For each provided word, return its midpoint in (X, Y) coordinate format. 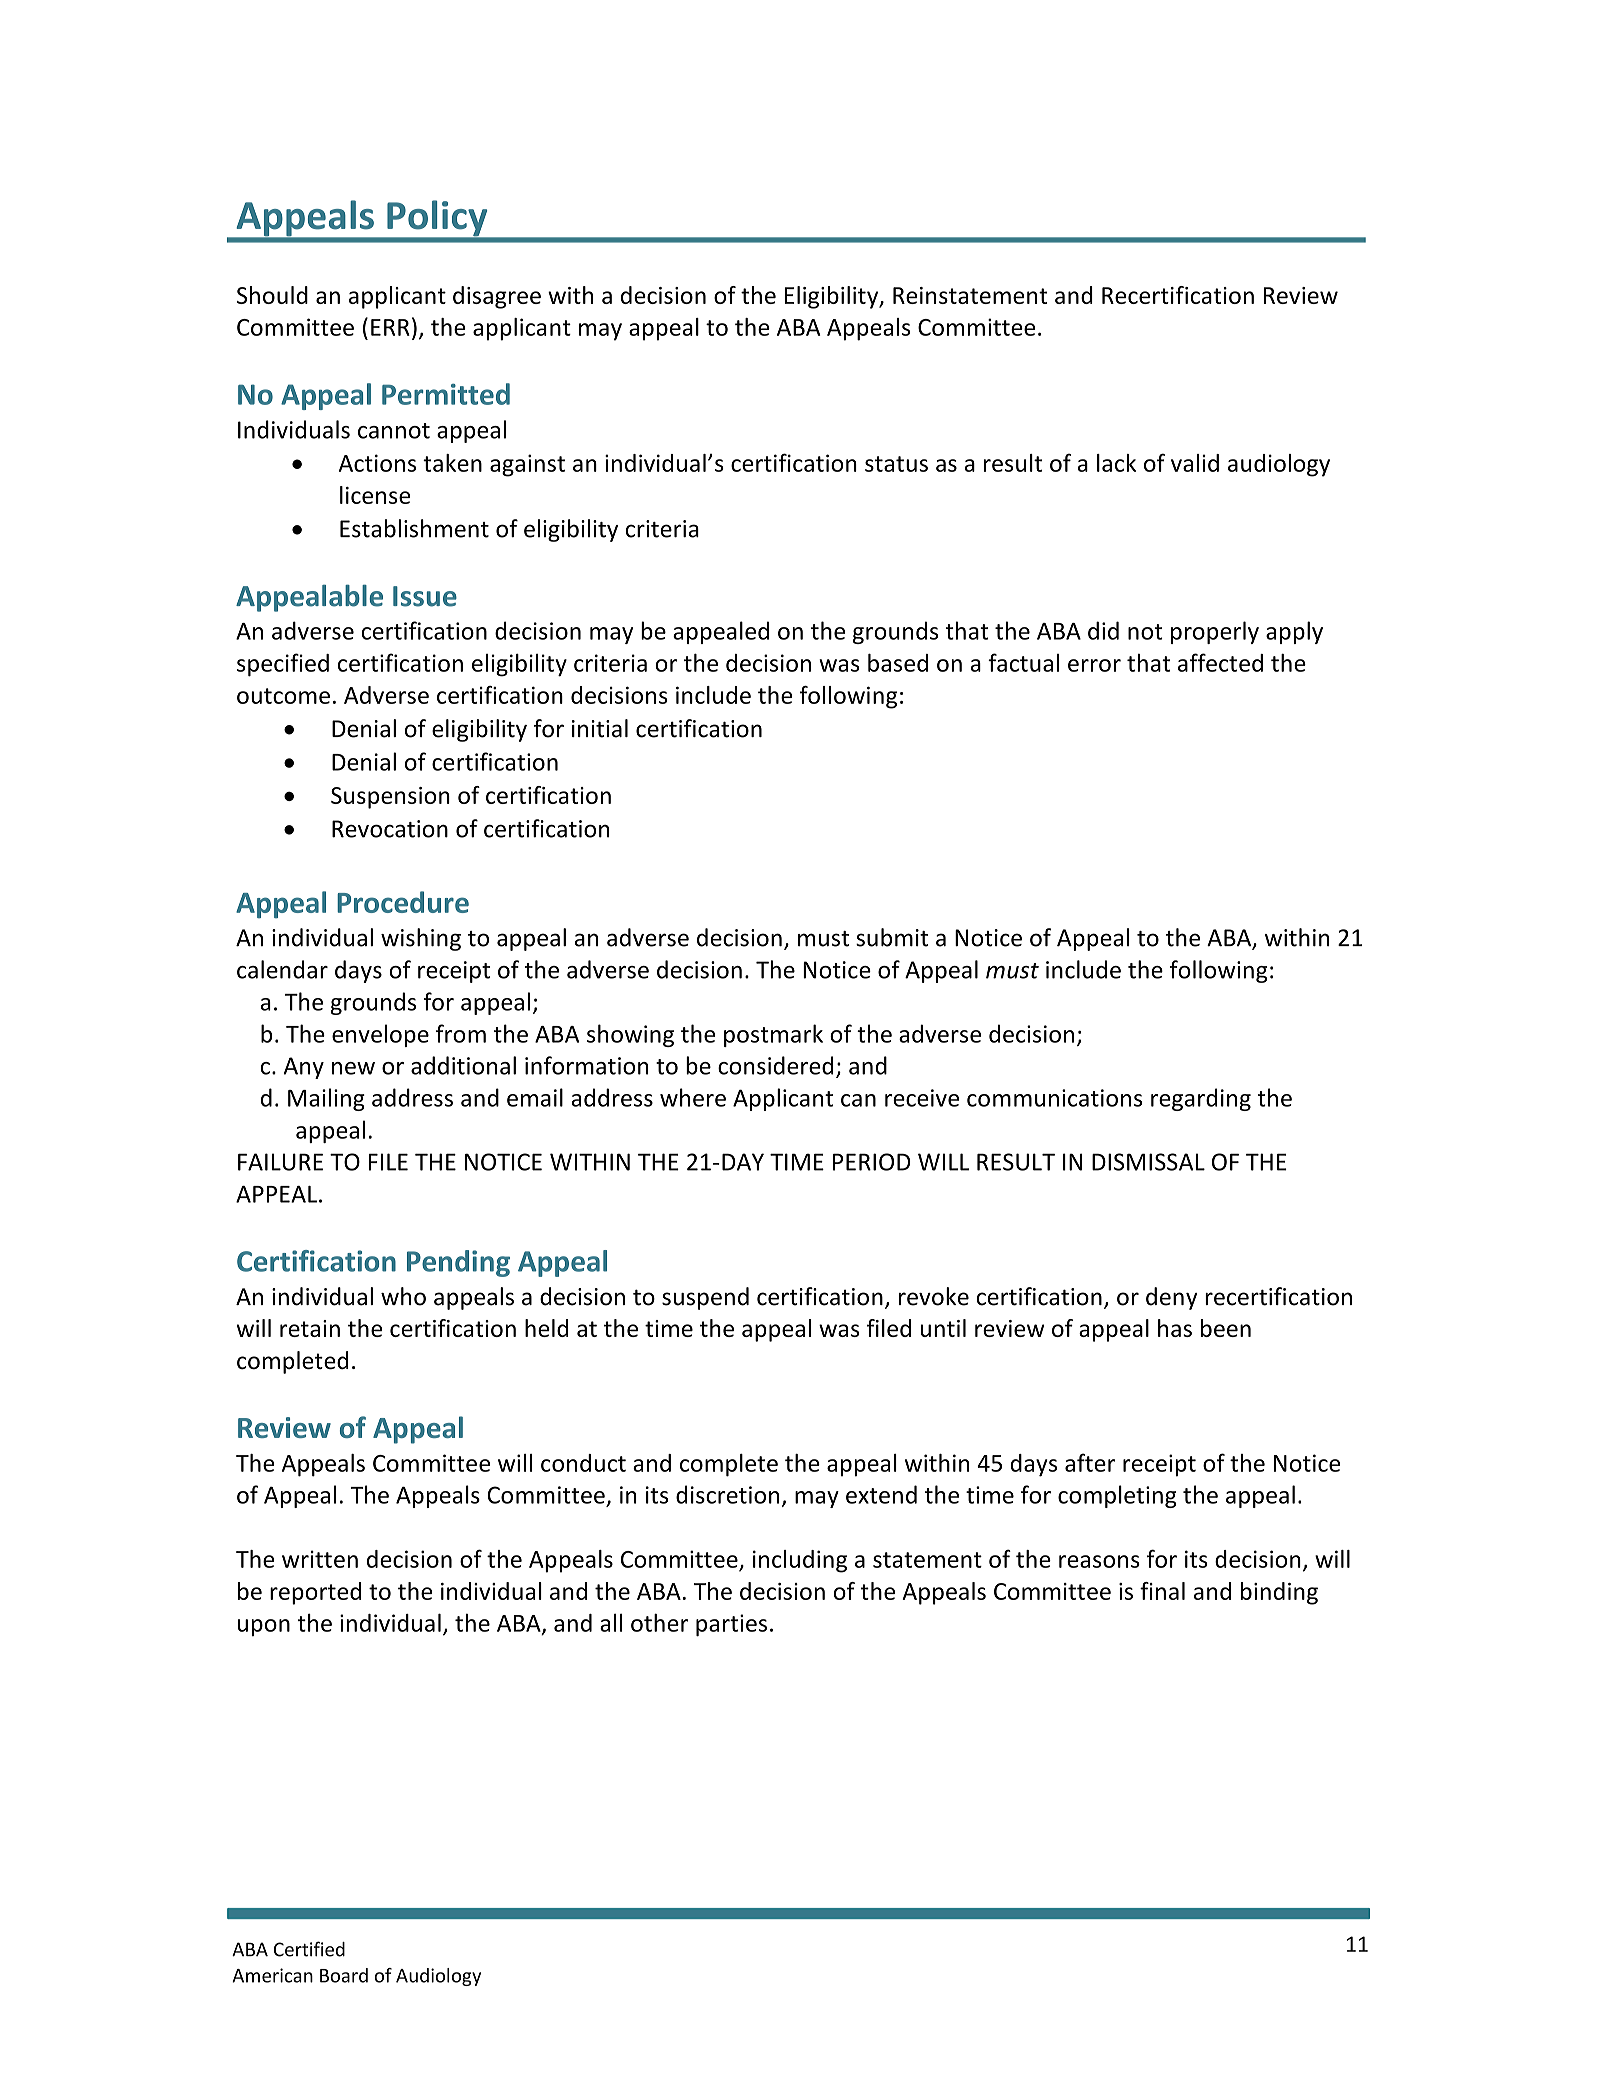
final (1162, 1591)
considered (775, 1065)
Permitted (446, 394)
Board (344, 1975)
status (896, 464)
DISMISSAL (1148, 1162)
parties (731, 1625)
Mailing (326, 1099)
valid (1195, 463)
